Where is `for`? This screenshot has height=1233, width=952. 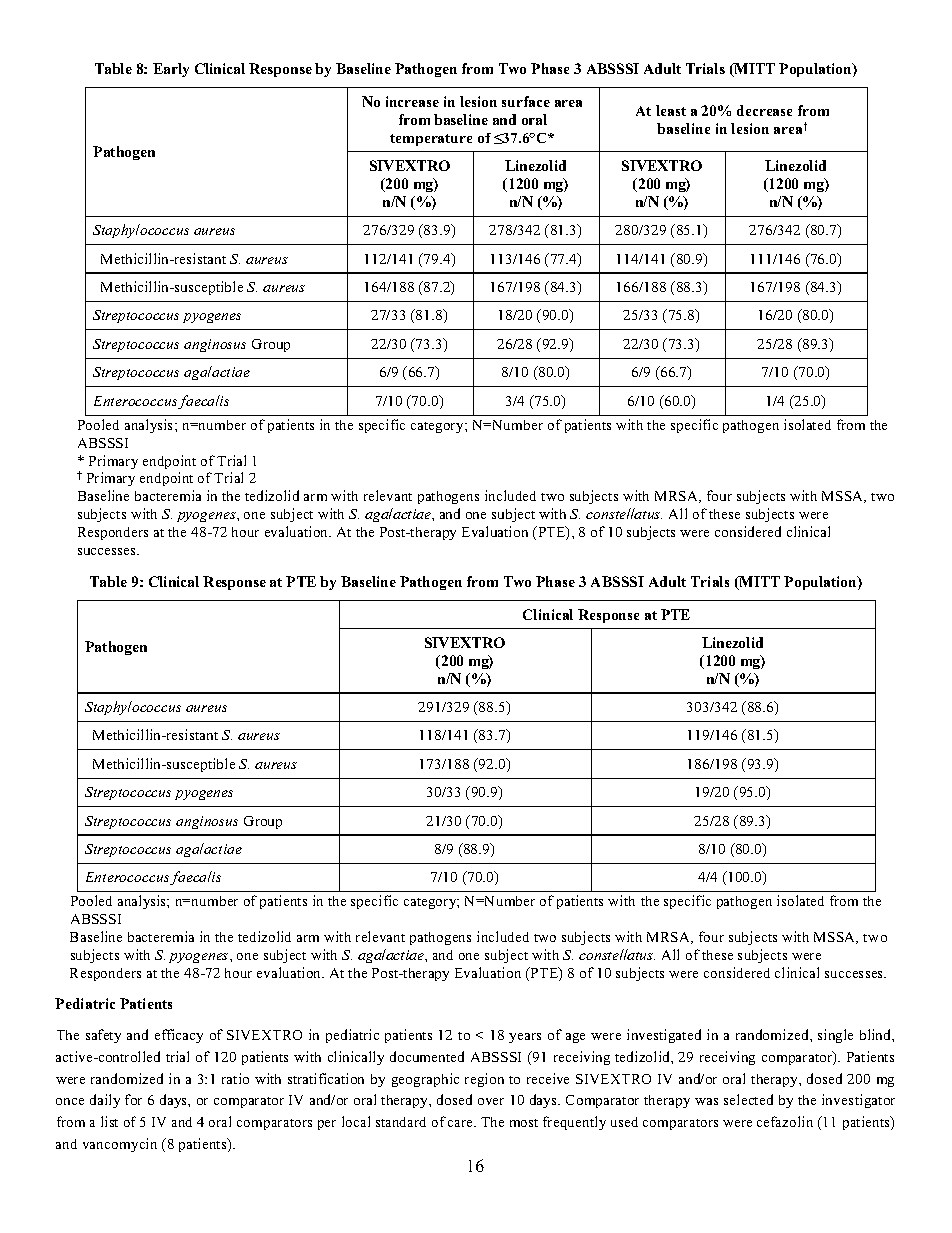 for is located at coordinates (133, 1099).
